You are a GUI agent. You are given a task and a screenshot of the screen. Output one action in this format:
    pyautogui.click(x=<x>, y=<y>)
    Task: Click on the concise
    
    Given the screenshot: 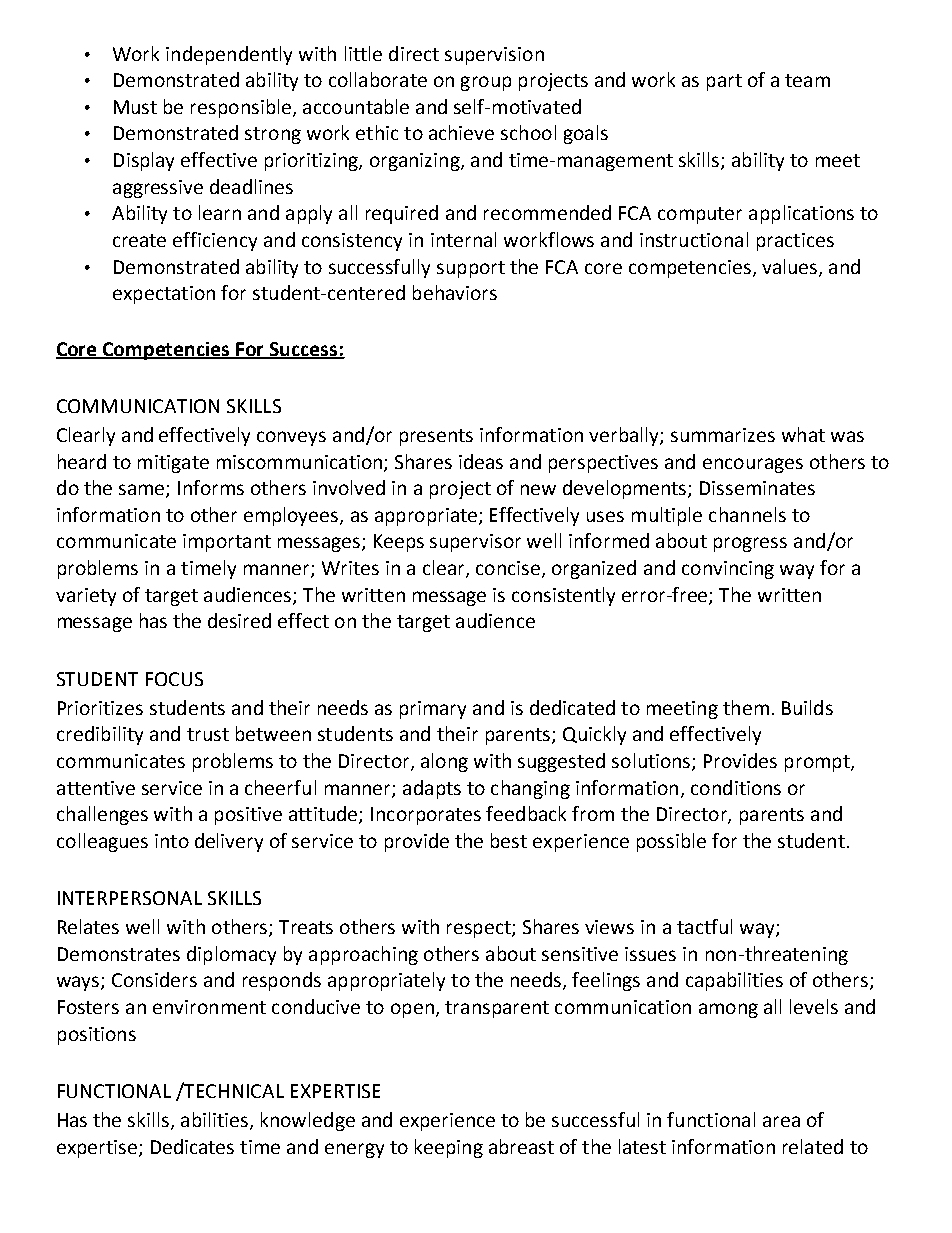 What is the action you would take?
    pyautogui.click(x=508, y=568)
